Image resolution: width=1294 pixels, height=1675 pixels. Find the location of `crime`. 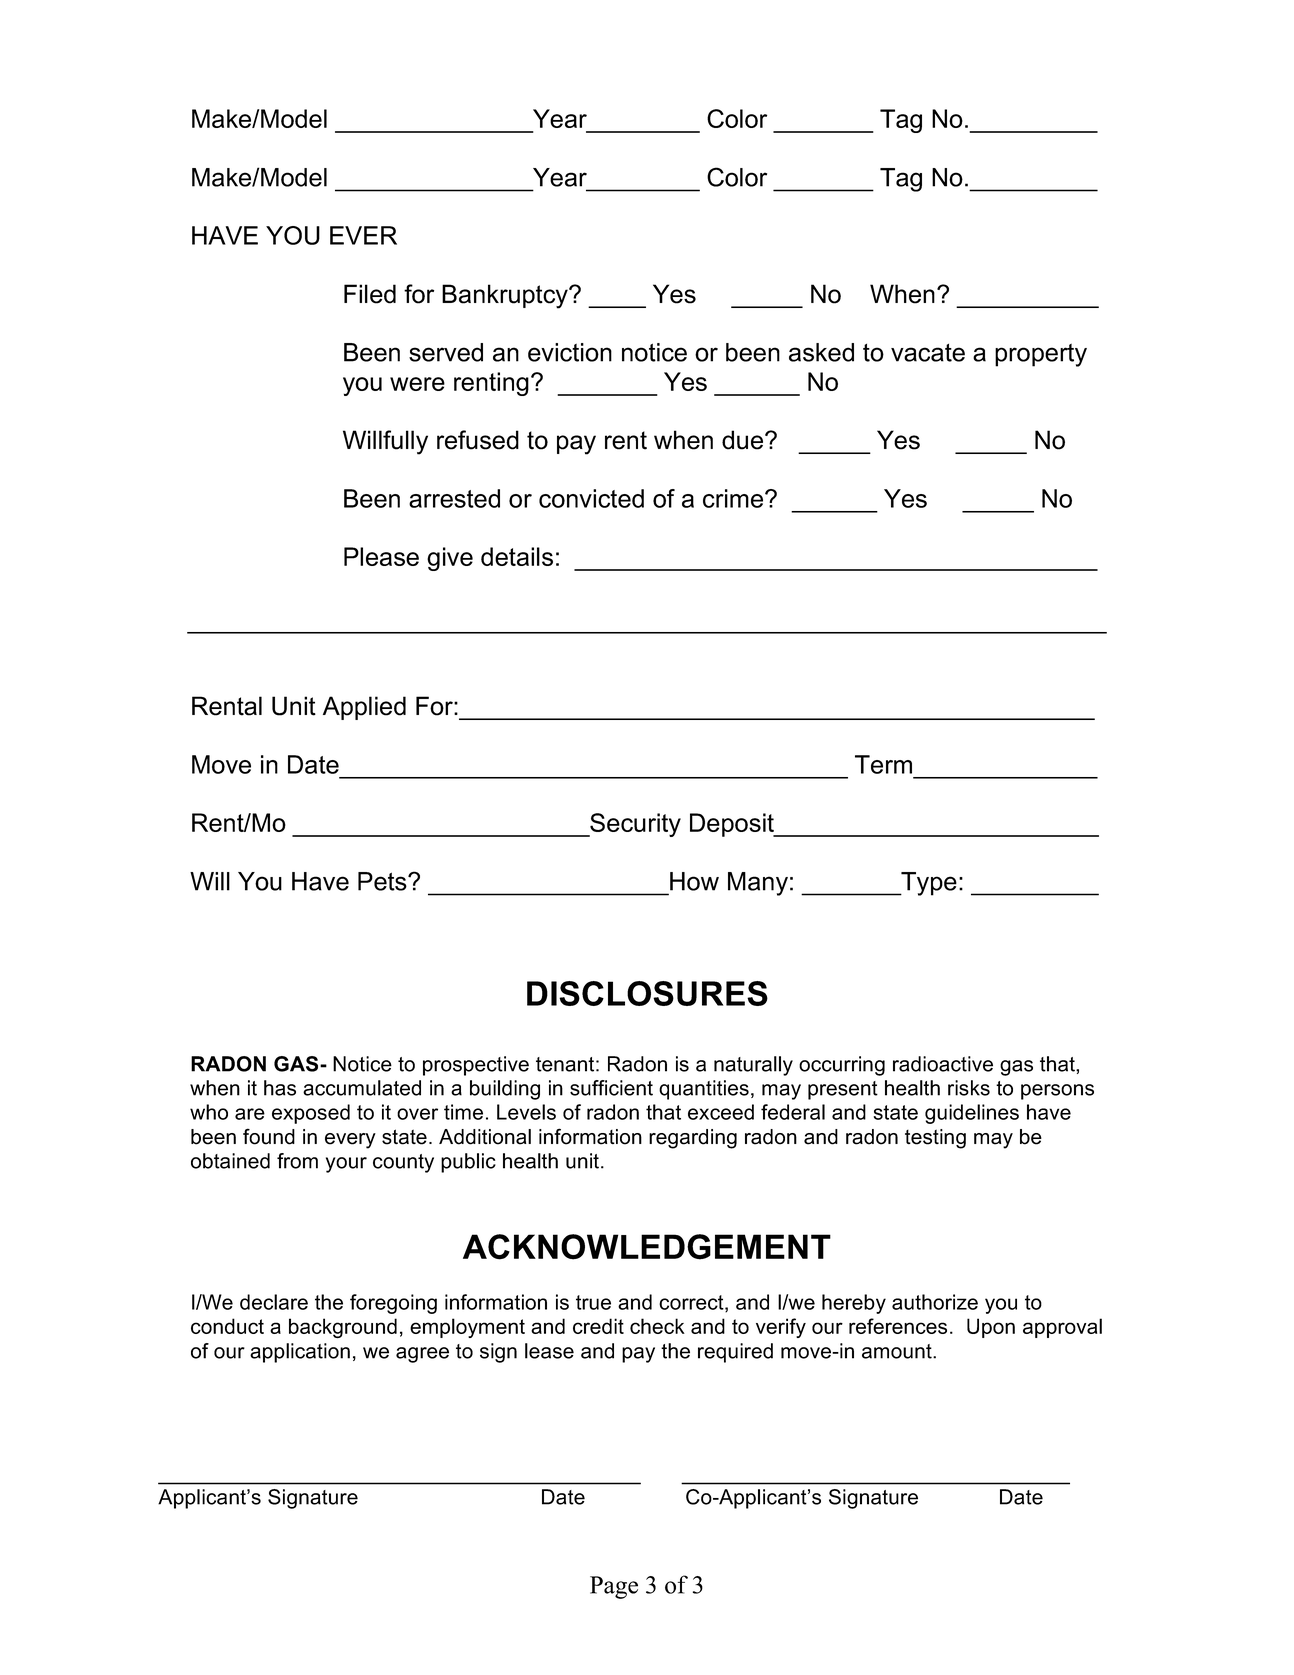

crime is located at coordinates (734, 498).
